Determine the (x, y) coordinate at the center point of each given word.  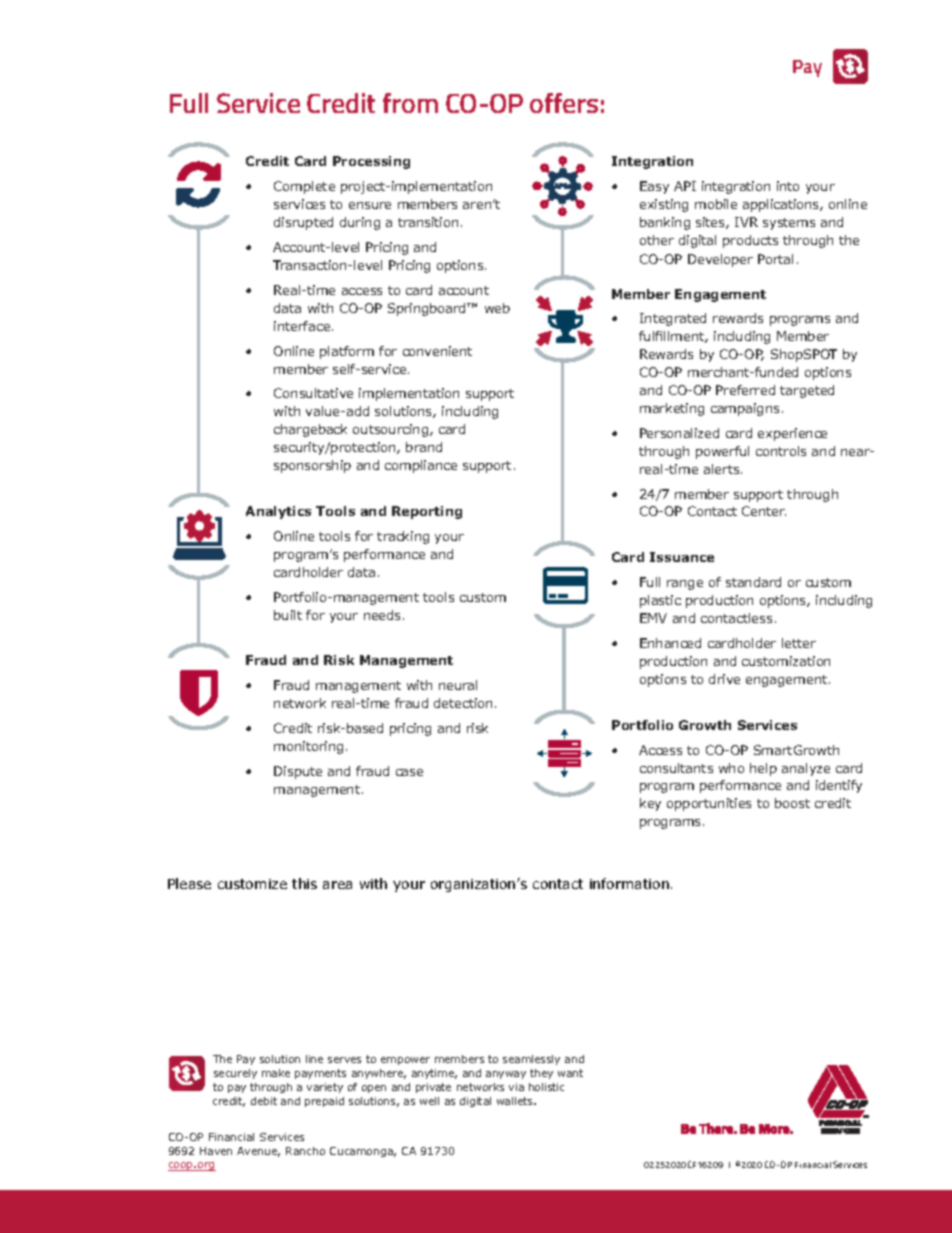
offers (564, 103)
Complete (304, 187)
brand (424, 447)
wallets (516, 1101)
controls (781, 451)
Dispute (298, 772)
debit (264, 1101)
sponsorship (312, 466)
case (409, 772)
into (788, 186)
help (763, 769)
